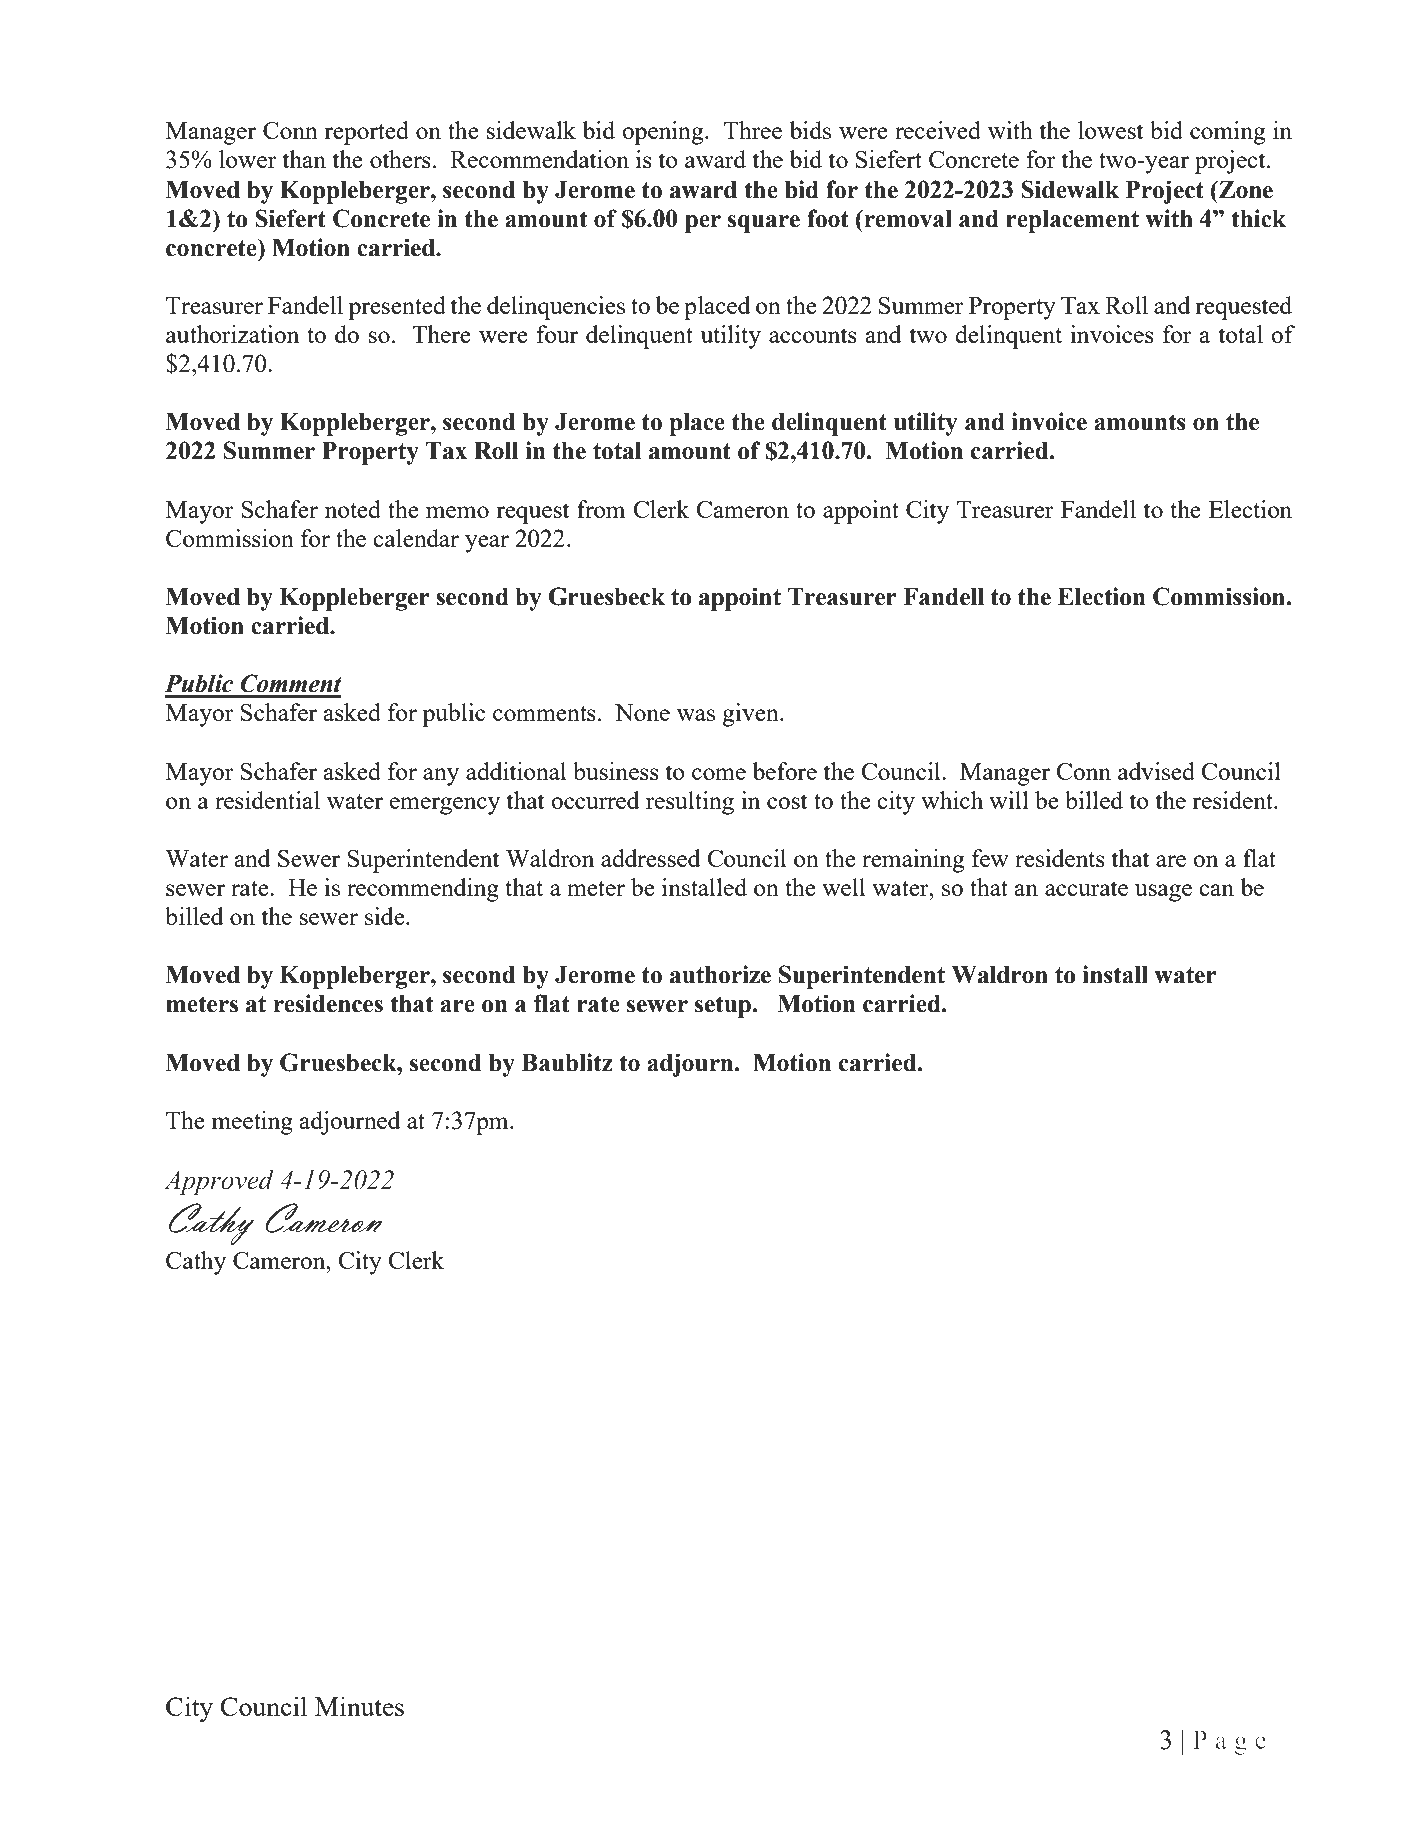  What do you see at coordinates (359, 1706) in the screenshot?
I see `Minutes` at bounding box center [359, 1706].
